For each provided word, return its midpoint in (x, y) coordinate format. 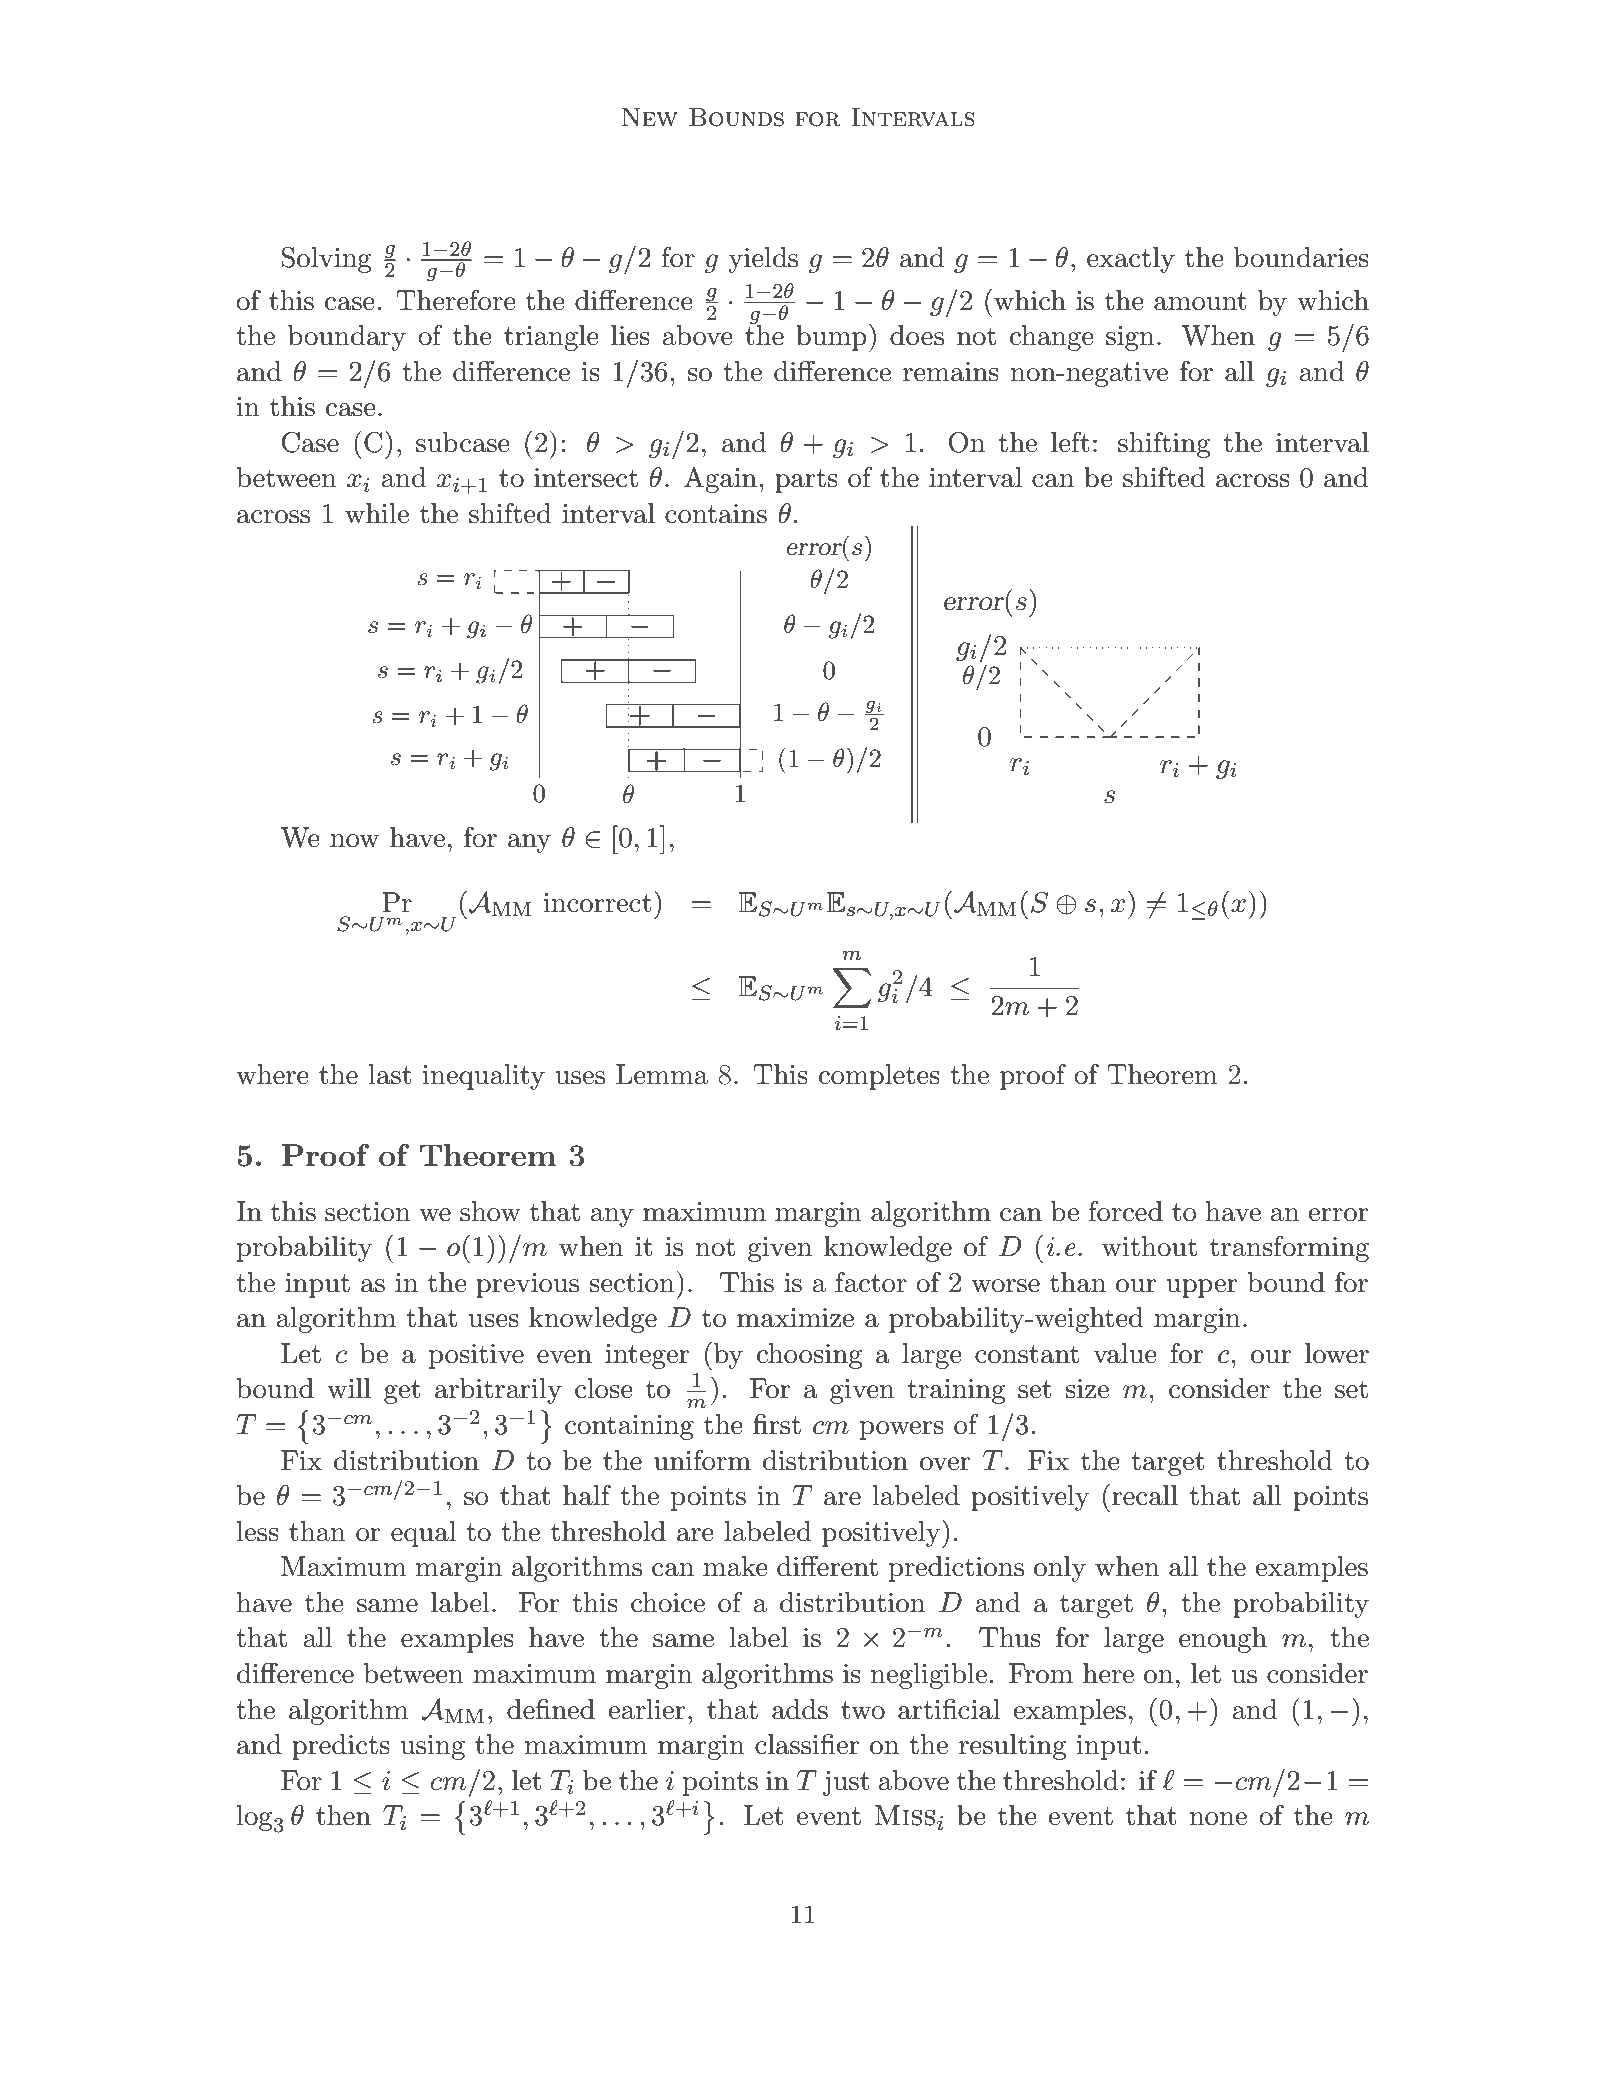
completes (879, 1077)
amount (1200, 301)
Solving (326, 260)
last (390, 1074)
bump (831, 338)
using (433, 1747)
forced (1126, 1211)
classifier (807, 1744)
